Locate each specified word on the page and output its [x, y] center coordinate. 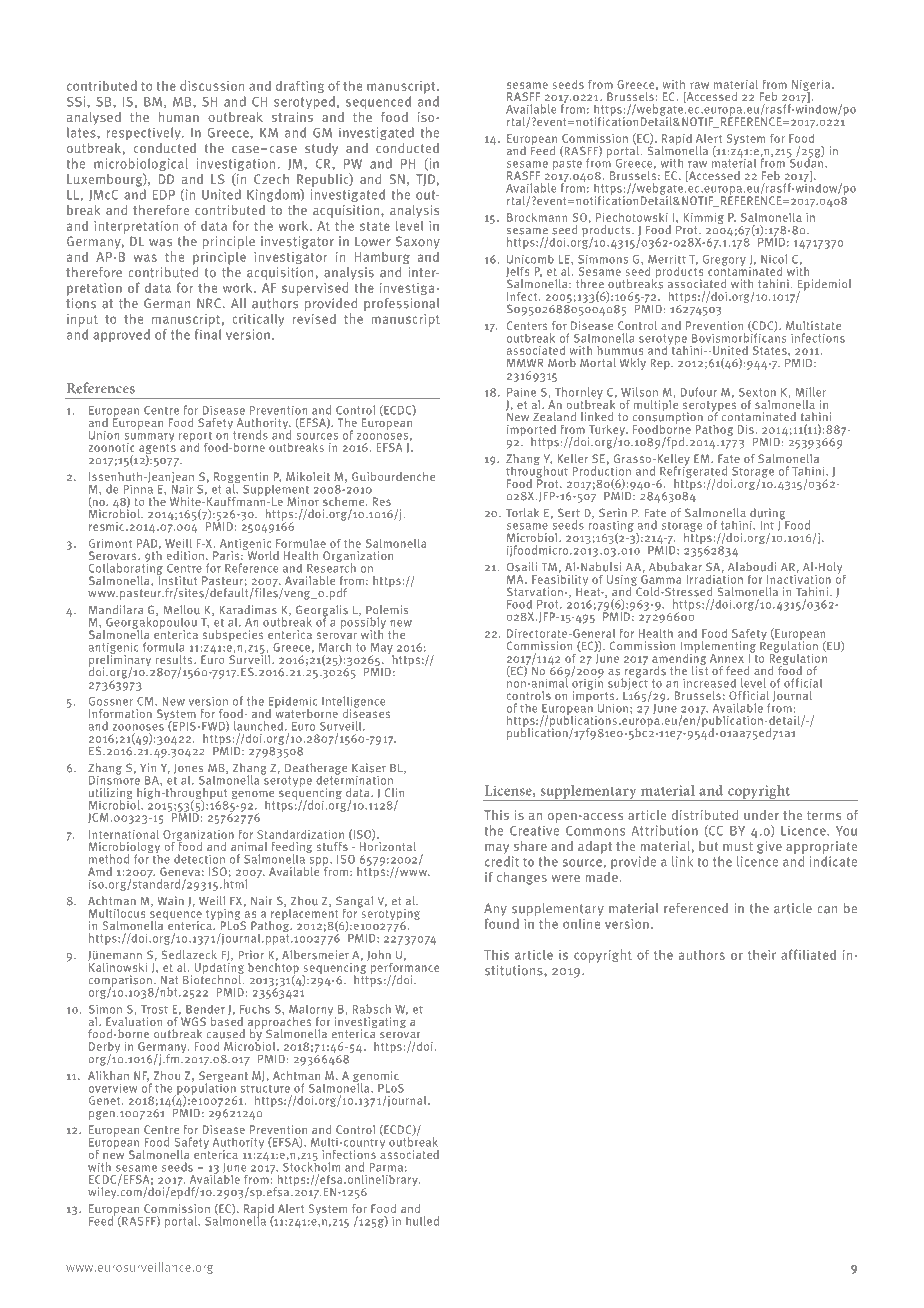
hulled [422, 1221]
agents [157, 449]
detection [199, 859]
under [761, 815]
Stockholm [311, 1166]
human [178, 117]
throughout [537, 472]
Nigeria [812, 86]
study [321, 149]
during [769, 515]
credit [502, 861]
